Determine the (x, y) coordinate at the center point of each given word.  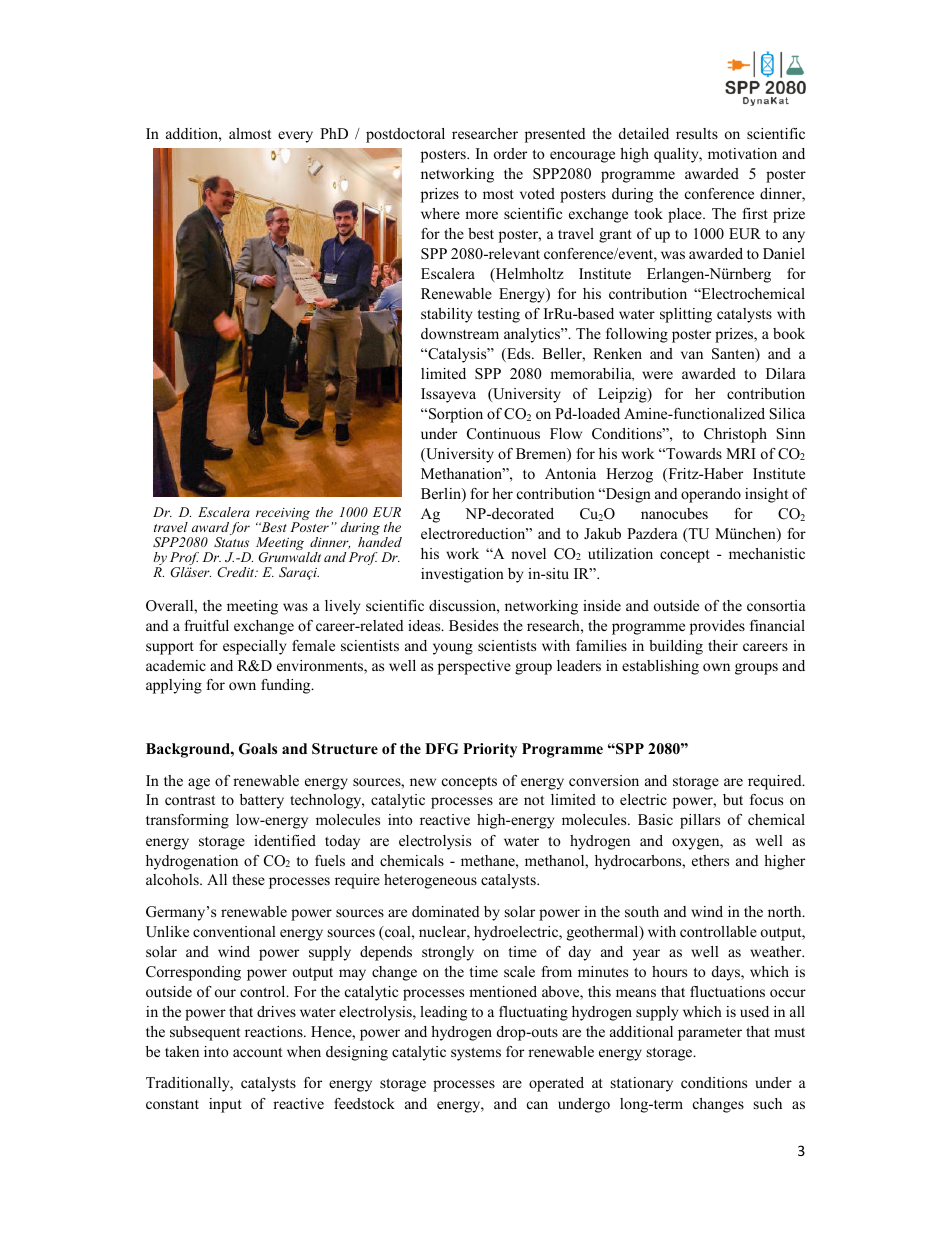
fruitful (206, 625)
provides (717, 627)
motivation (742, 153)
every (295, 137)
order (510, 153)
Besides (473, 625)
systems (476, 1054)
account (257, 1052)
